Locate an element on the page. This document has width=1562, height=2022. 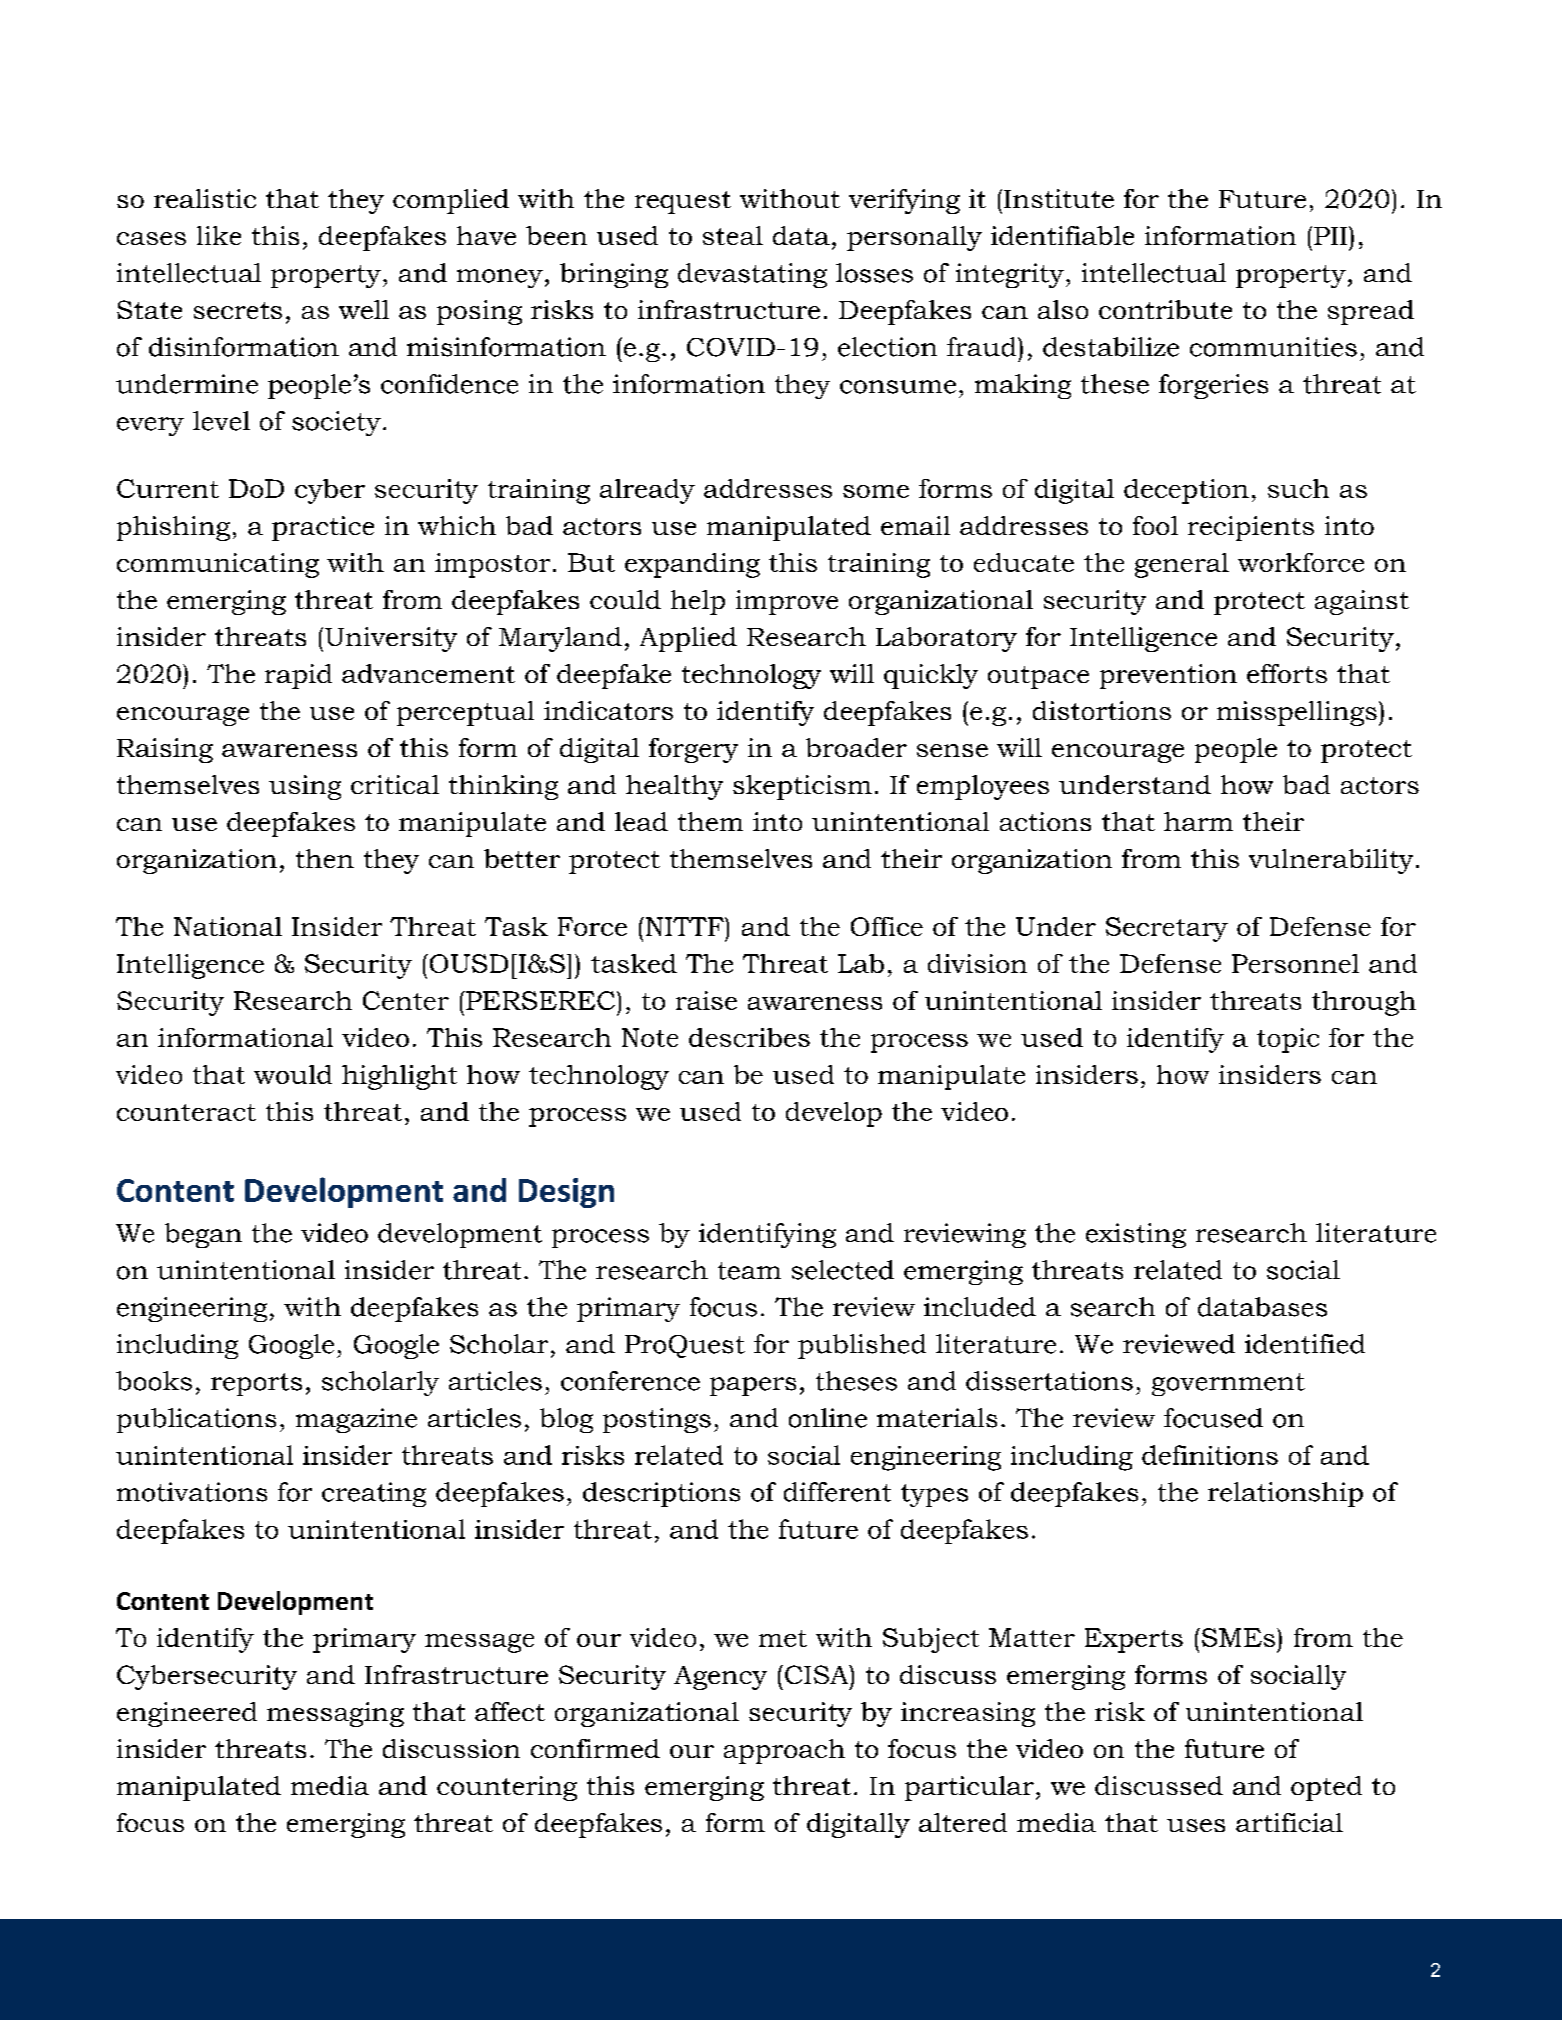
uses is located at coordinates (1196, 1825).
